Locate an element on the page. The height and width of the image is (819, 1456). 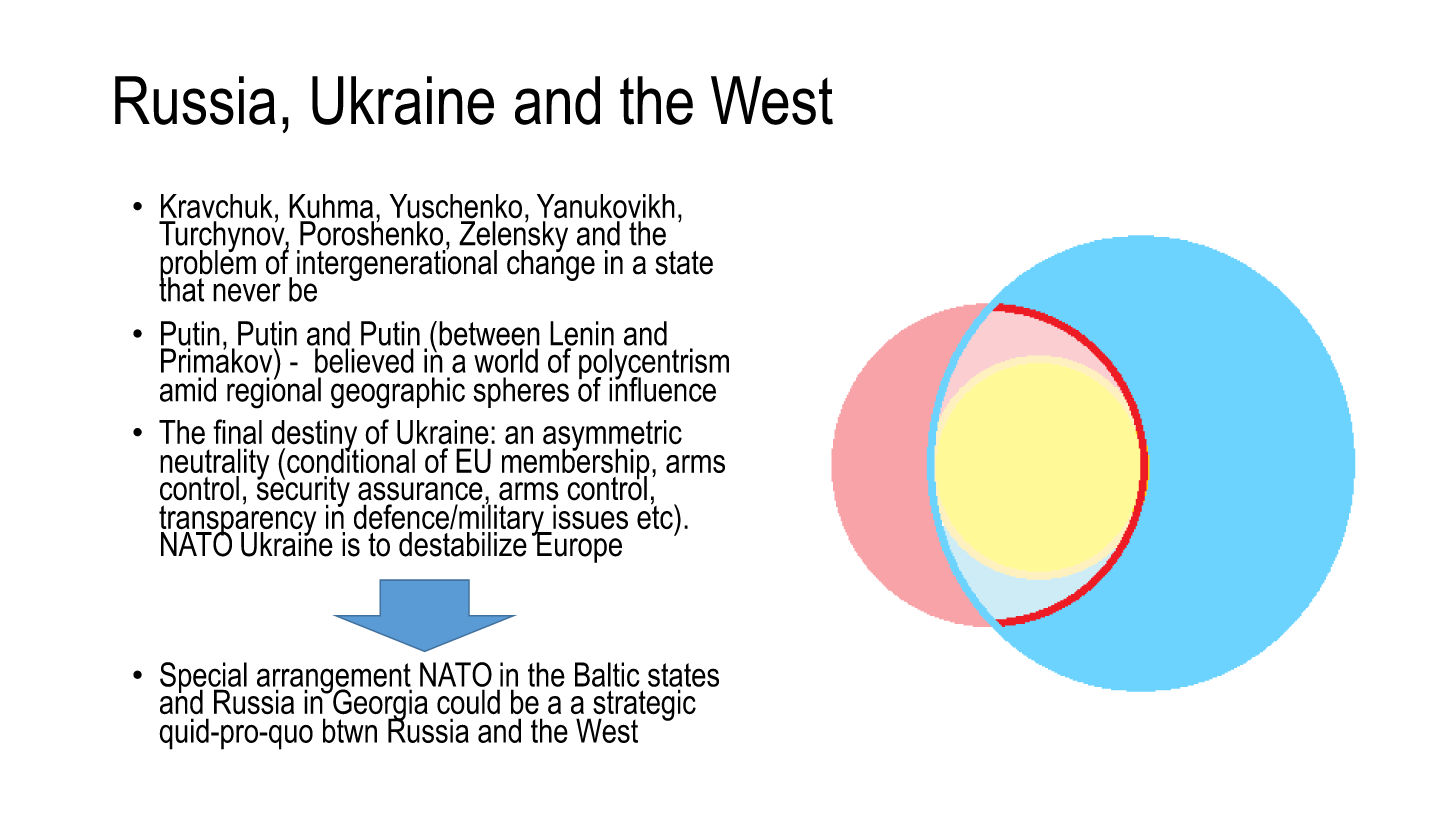
neutrality is located at coordinates (214, 465).
